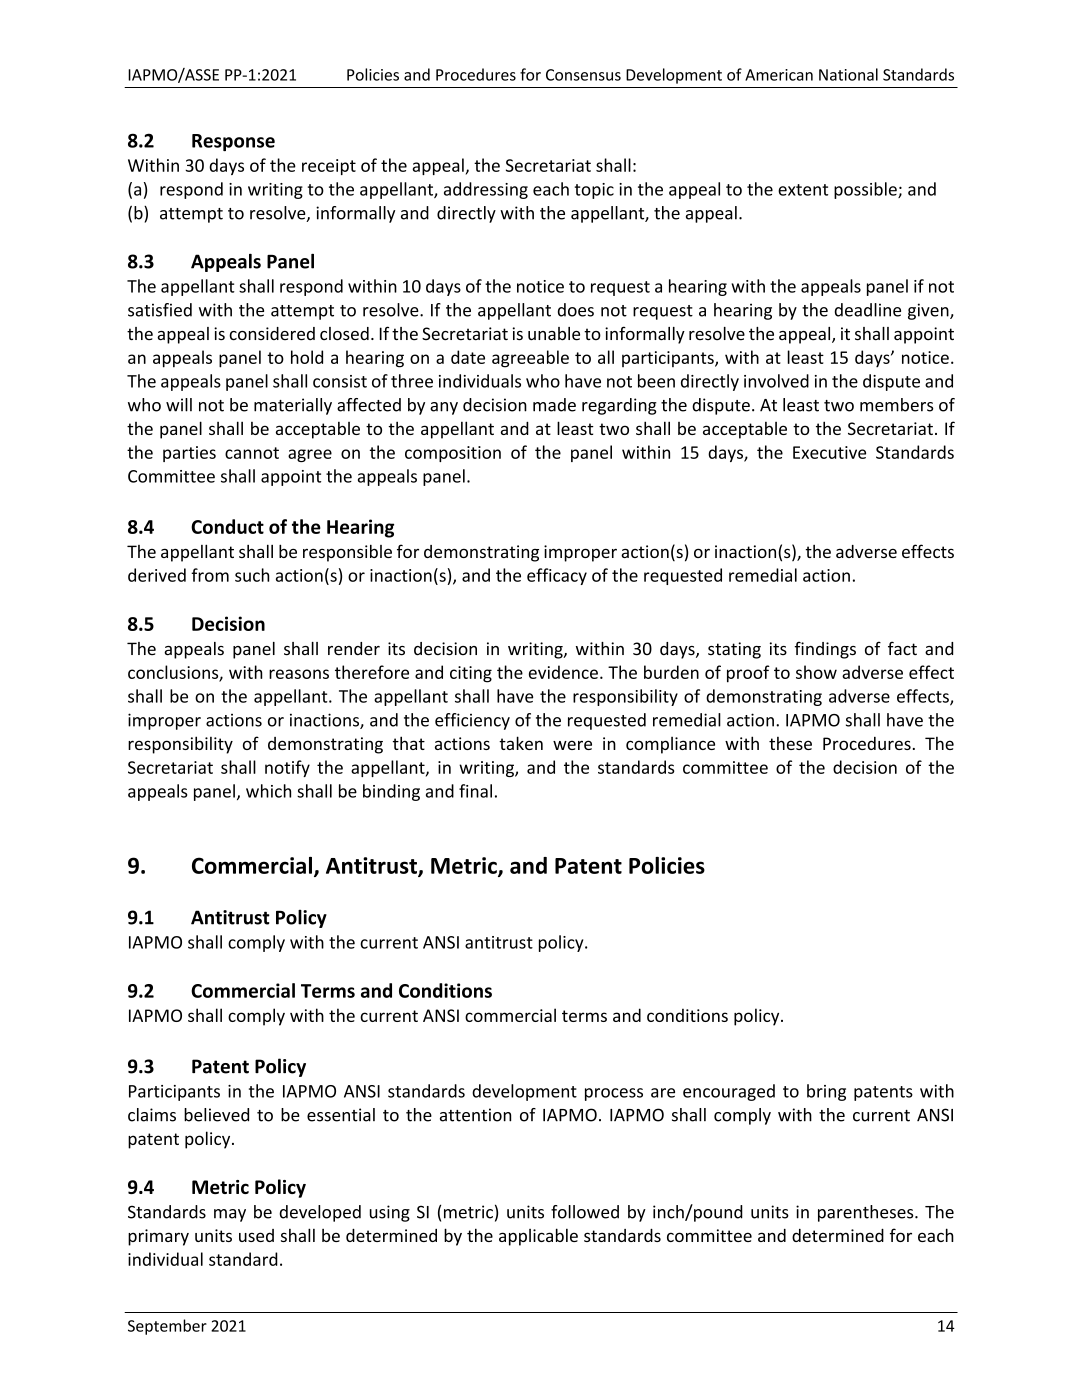 This document has width=1082, height=1400. Describe the element at coordinates (233, 142) in the document. I see `Response` at that location.
